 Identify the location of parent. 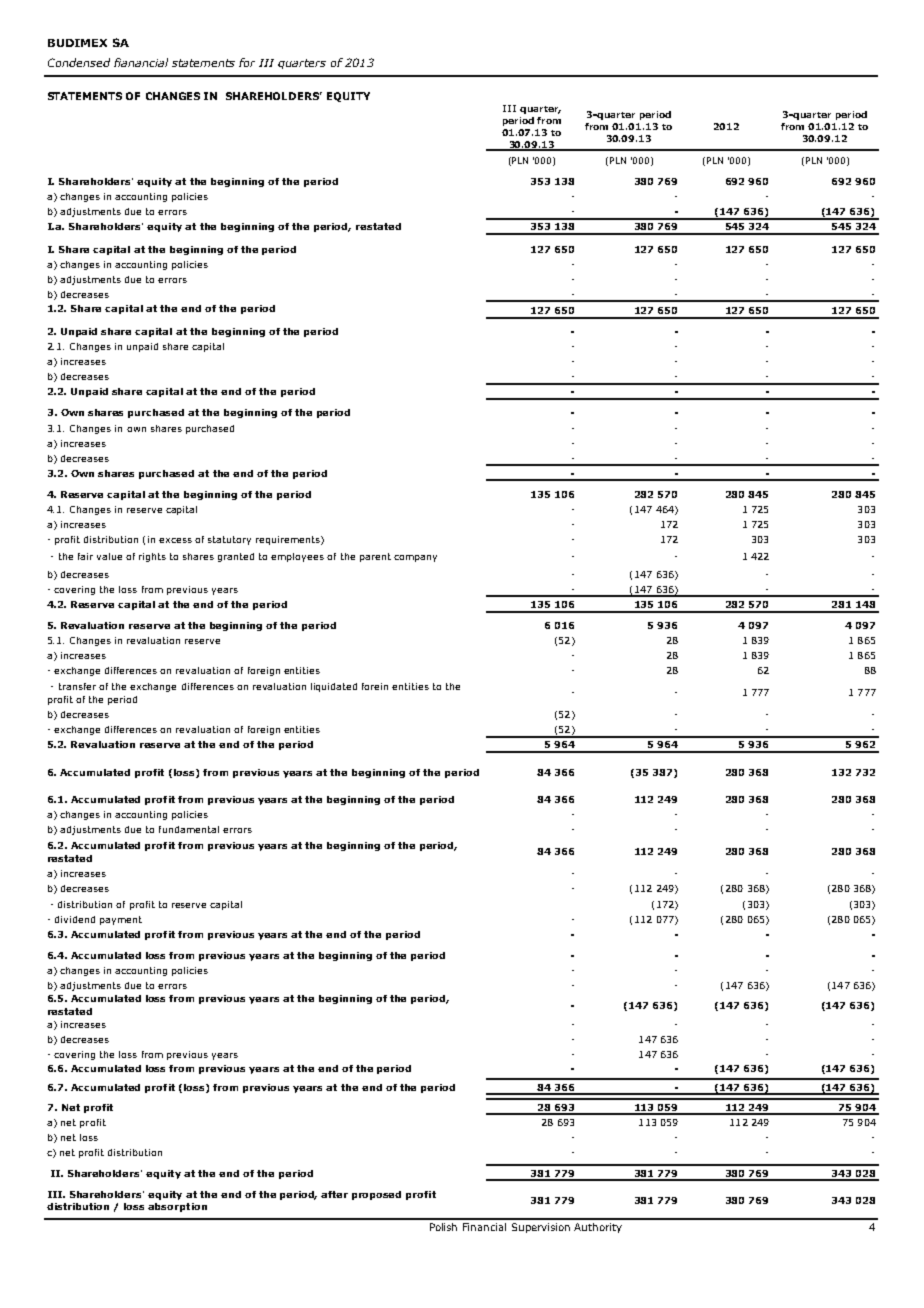
(375, 557).
